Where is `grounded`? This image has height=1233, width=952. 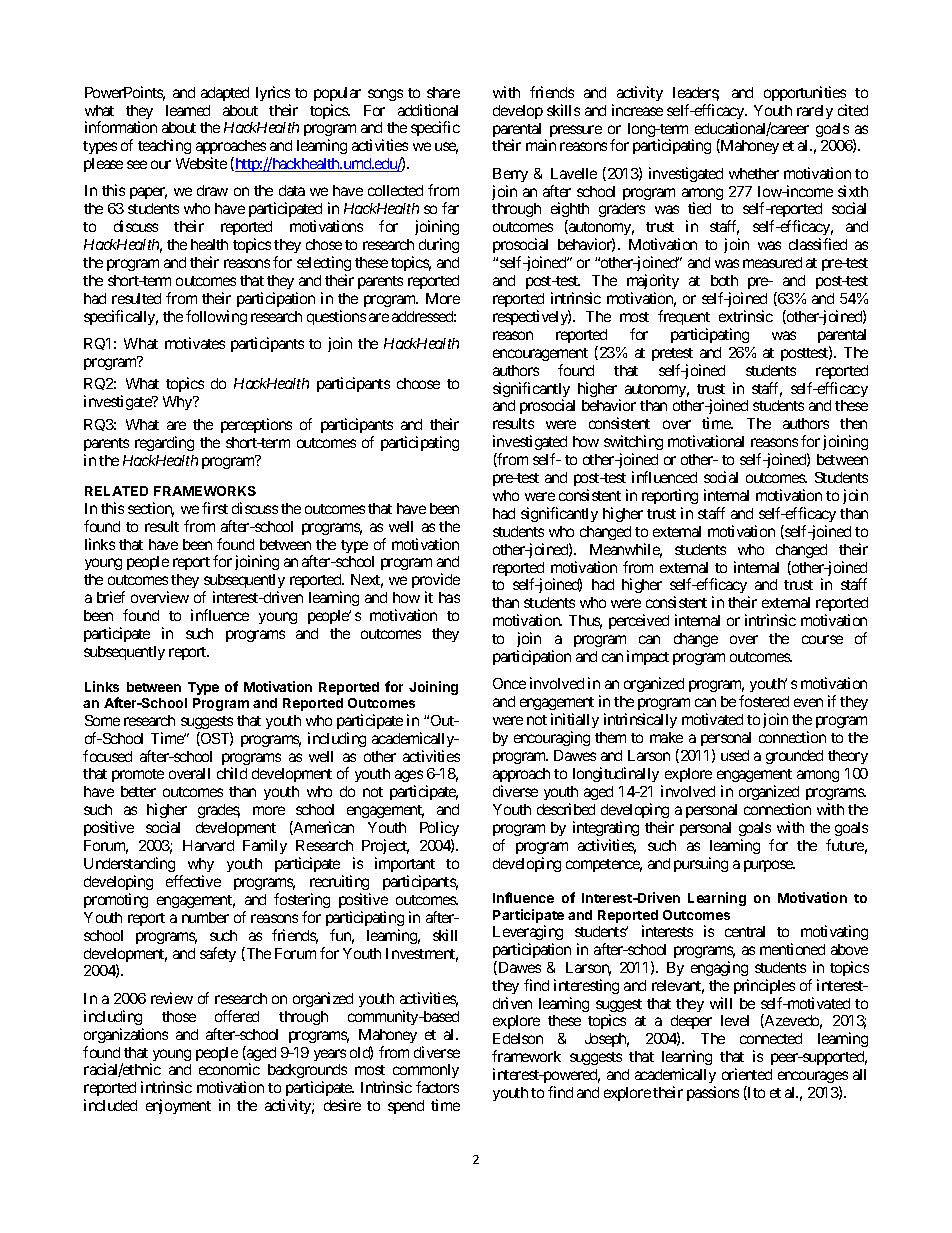
grounded is located at coordinates (794, 757).
